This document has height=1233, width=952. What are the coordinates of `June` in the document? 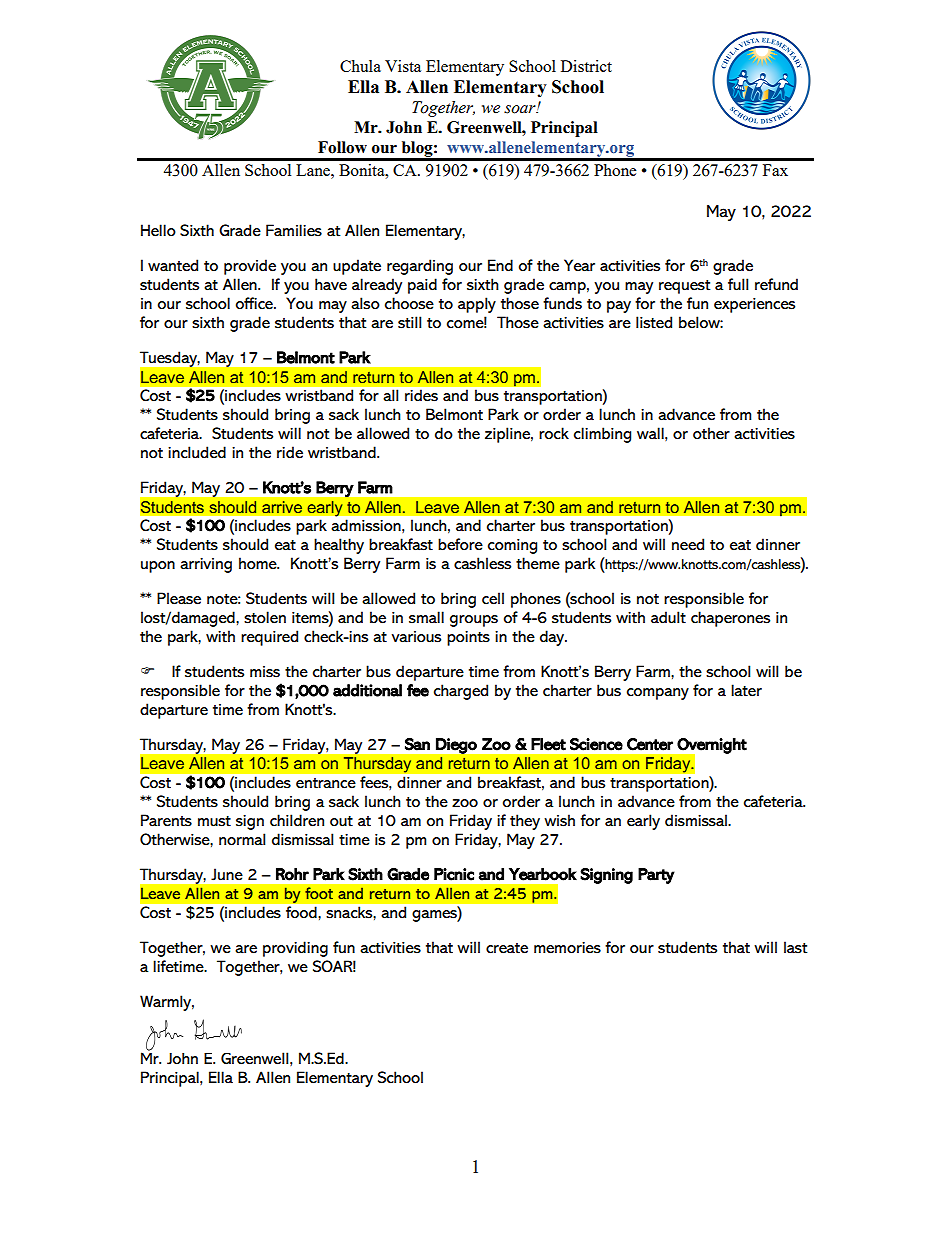 It's located at (227, 874).
